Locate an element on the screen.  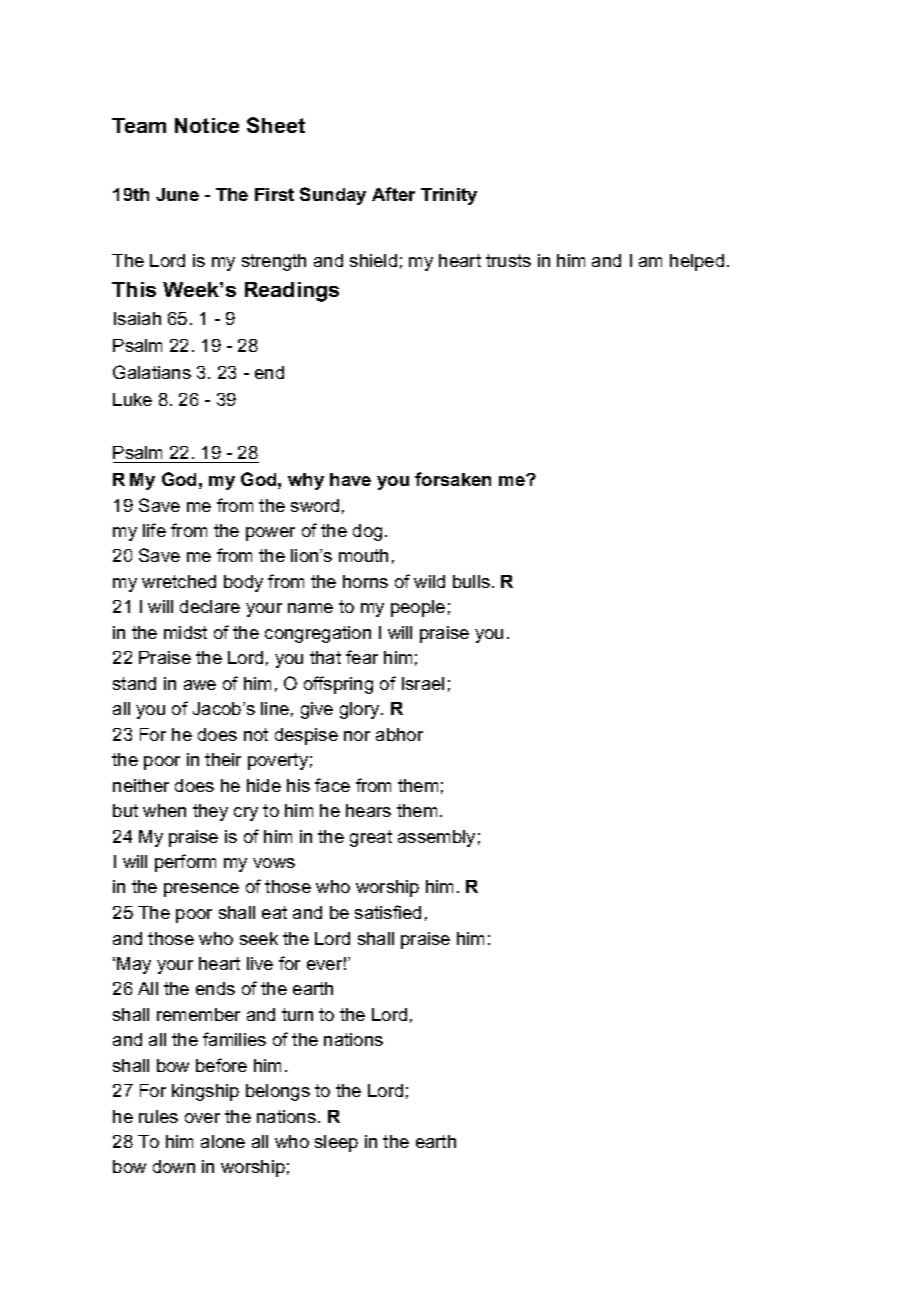
Notice is located at coordinates (207, 125).
